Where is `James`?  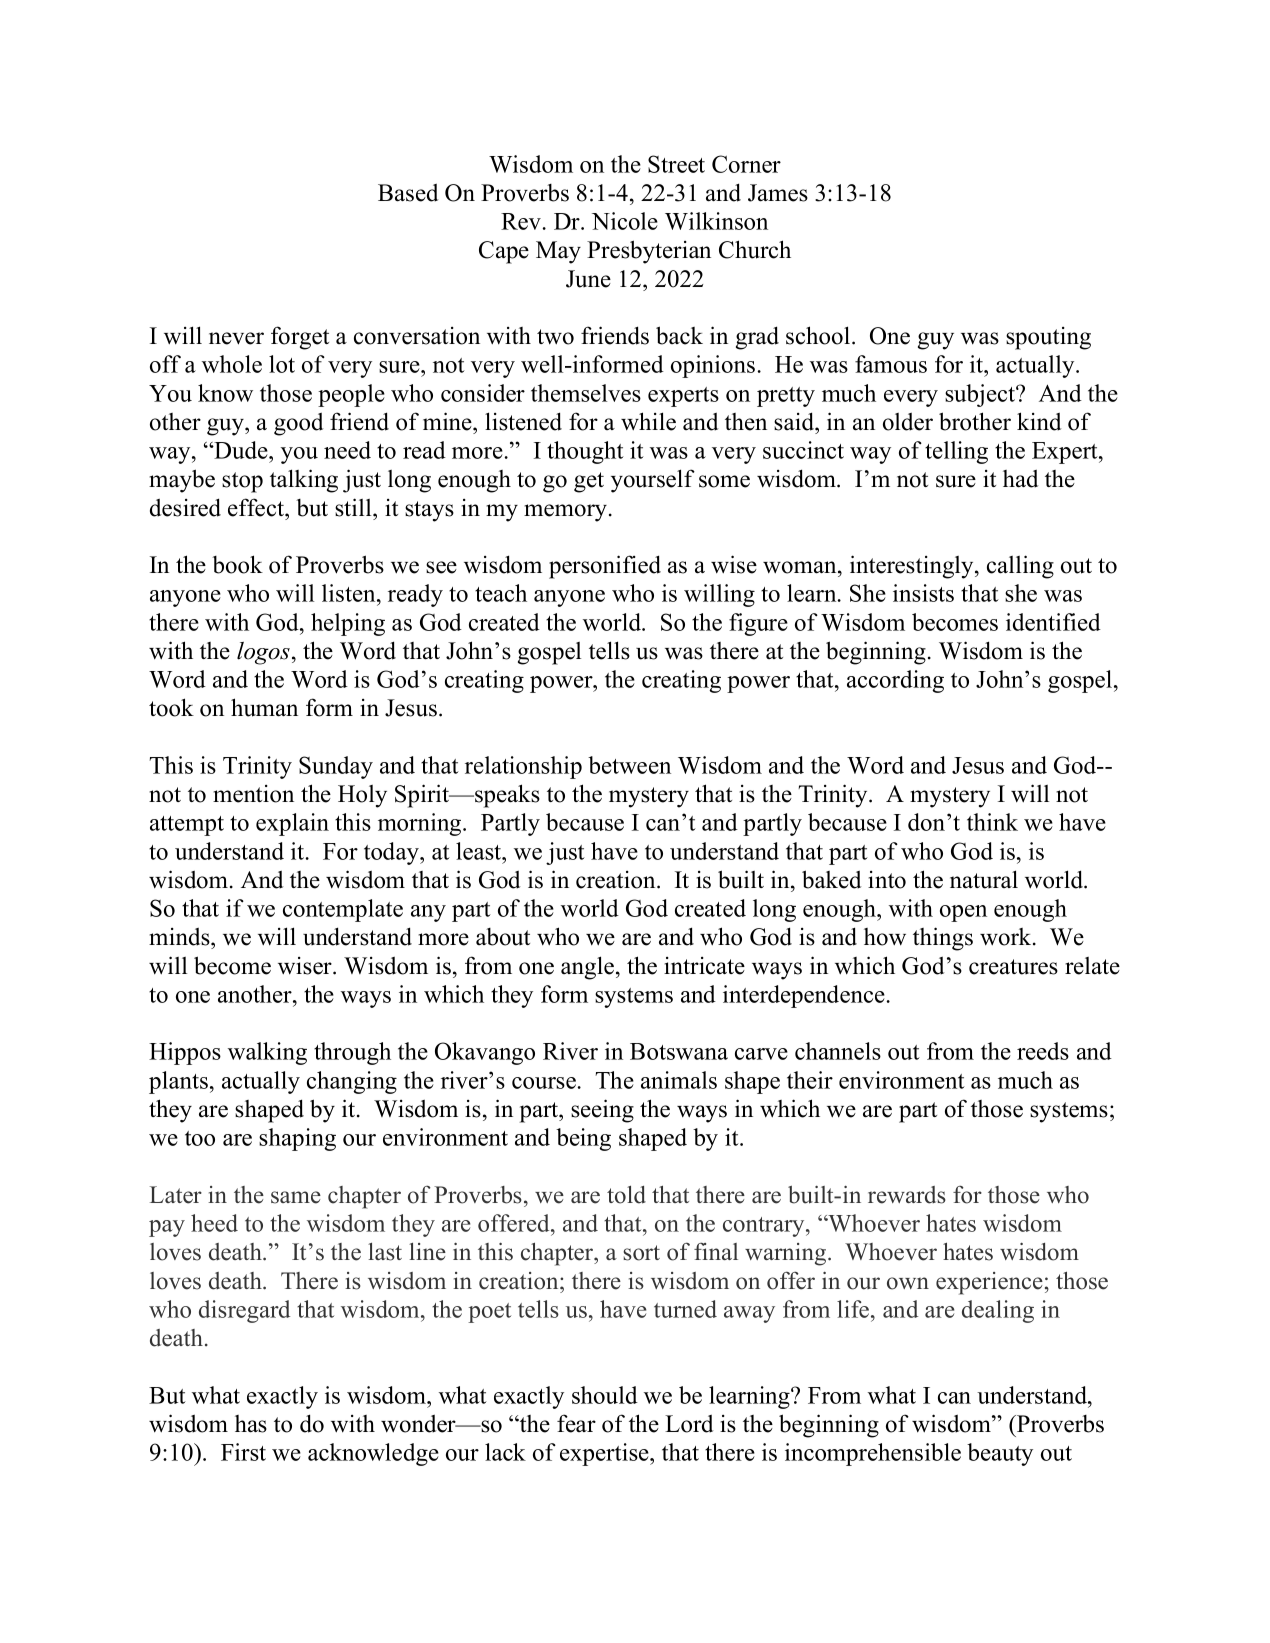 James is located at coordinates (778, 193).
